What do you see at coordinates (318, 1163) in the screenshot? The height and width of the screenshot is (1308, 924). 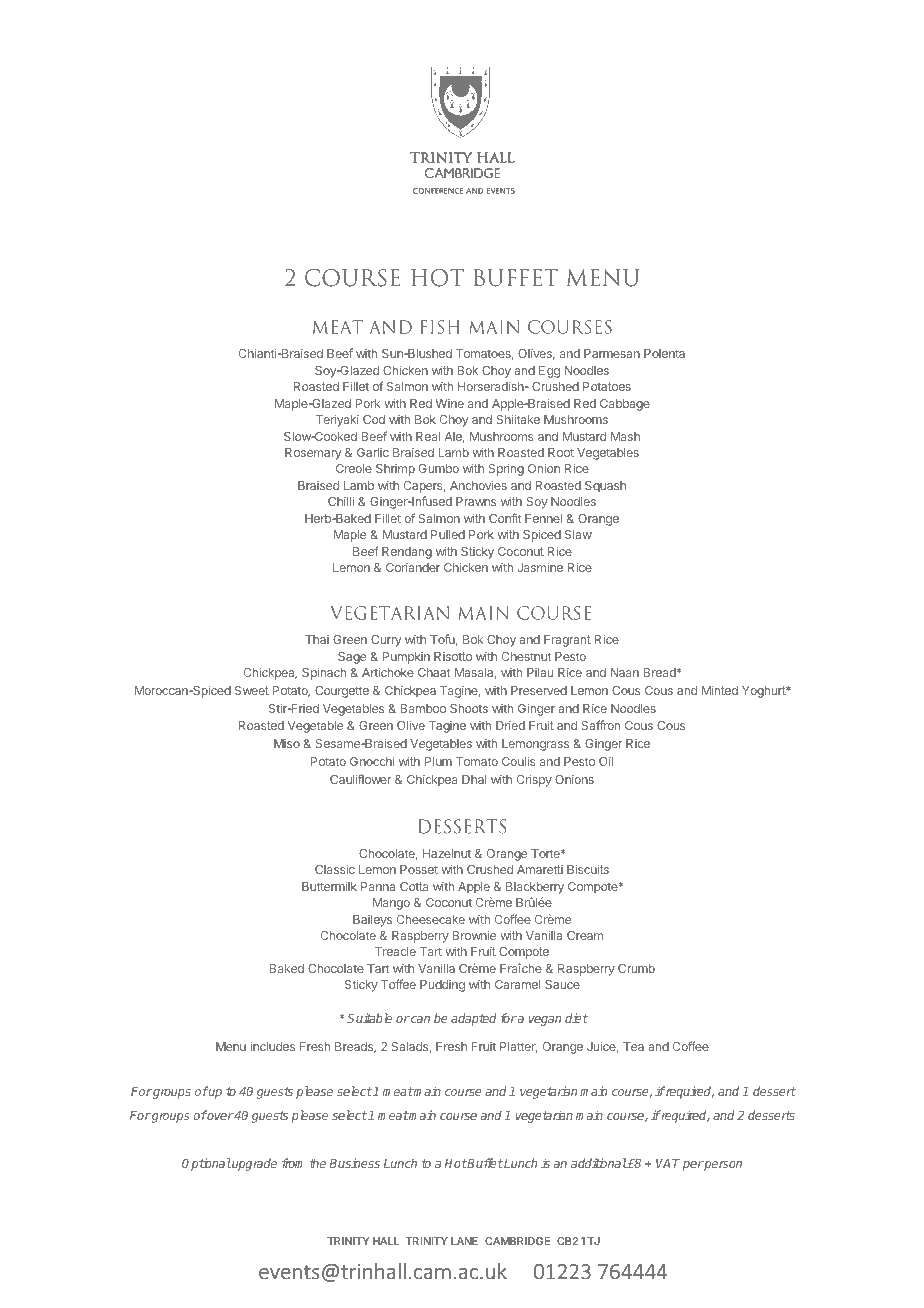 I see `the` at bounding box center [318, 1163].
